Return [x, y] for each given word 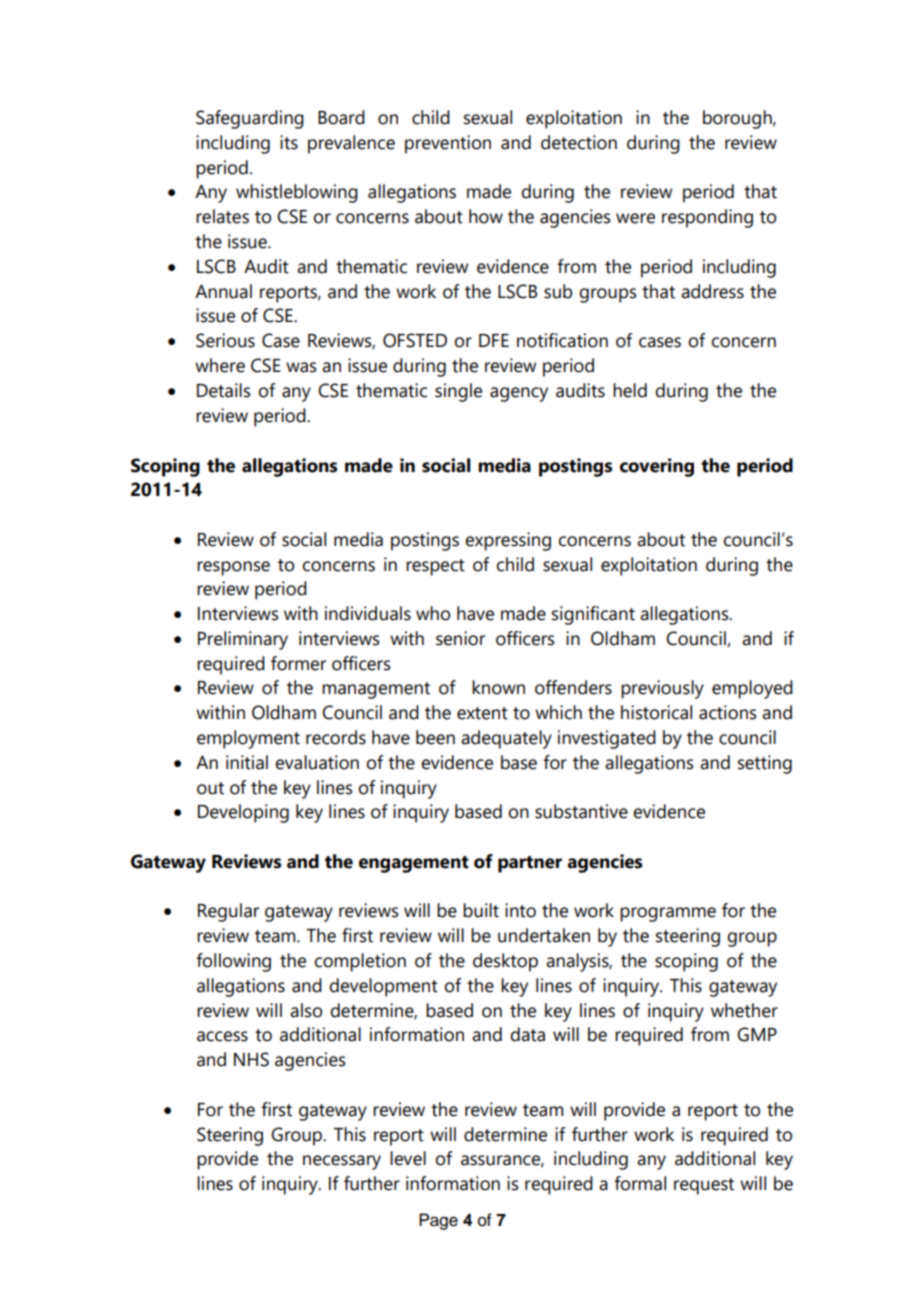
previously [662, 689]
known [498, 687]
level [408, 1158]
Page [438, 1221]
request [704, 1186]
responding [707, 218]
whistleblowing [297, 193]
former [298, 663]
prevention [448, 144]
